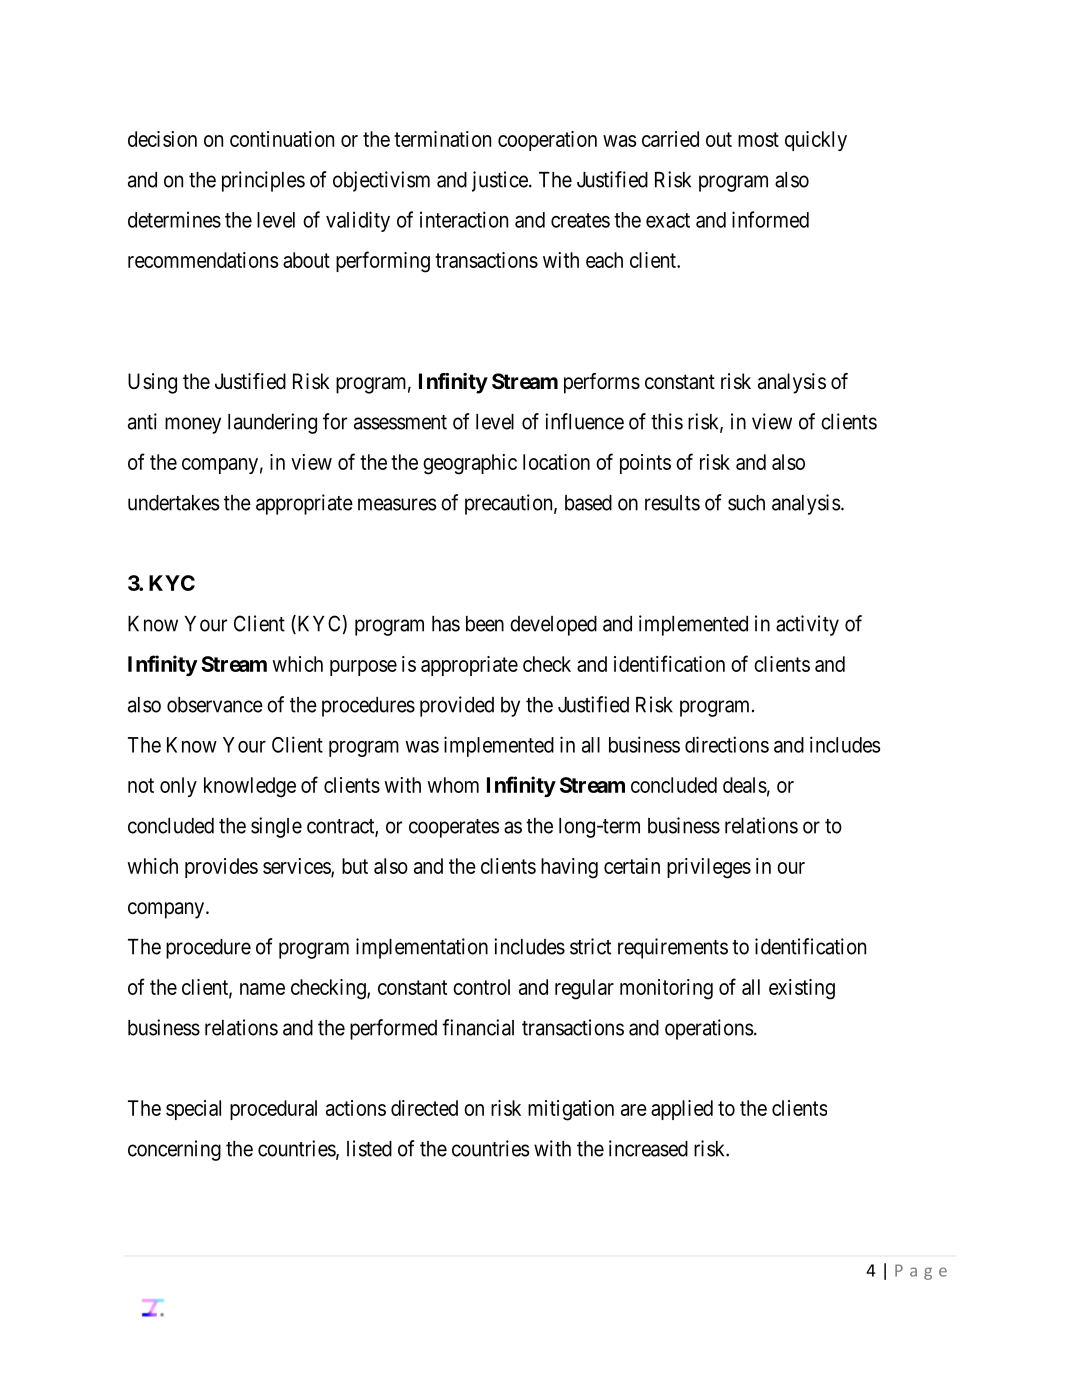  Describe the element at coordinates (193, 1110) in the page. I see `special` at that location.
